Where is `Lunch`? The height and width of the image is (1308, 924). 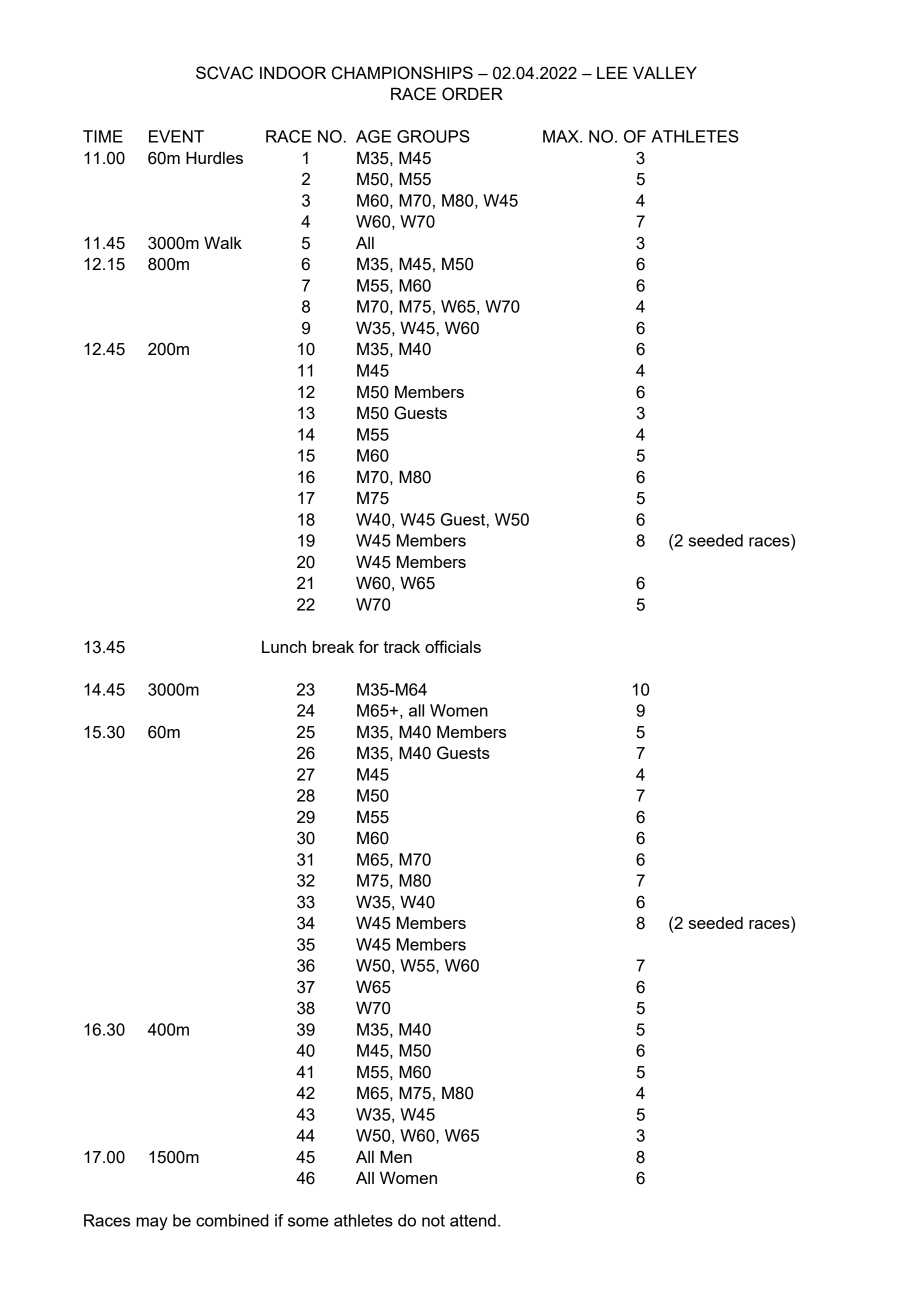 Lunch is located at coordinates (284, 646).
